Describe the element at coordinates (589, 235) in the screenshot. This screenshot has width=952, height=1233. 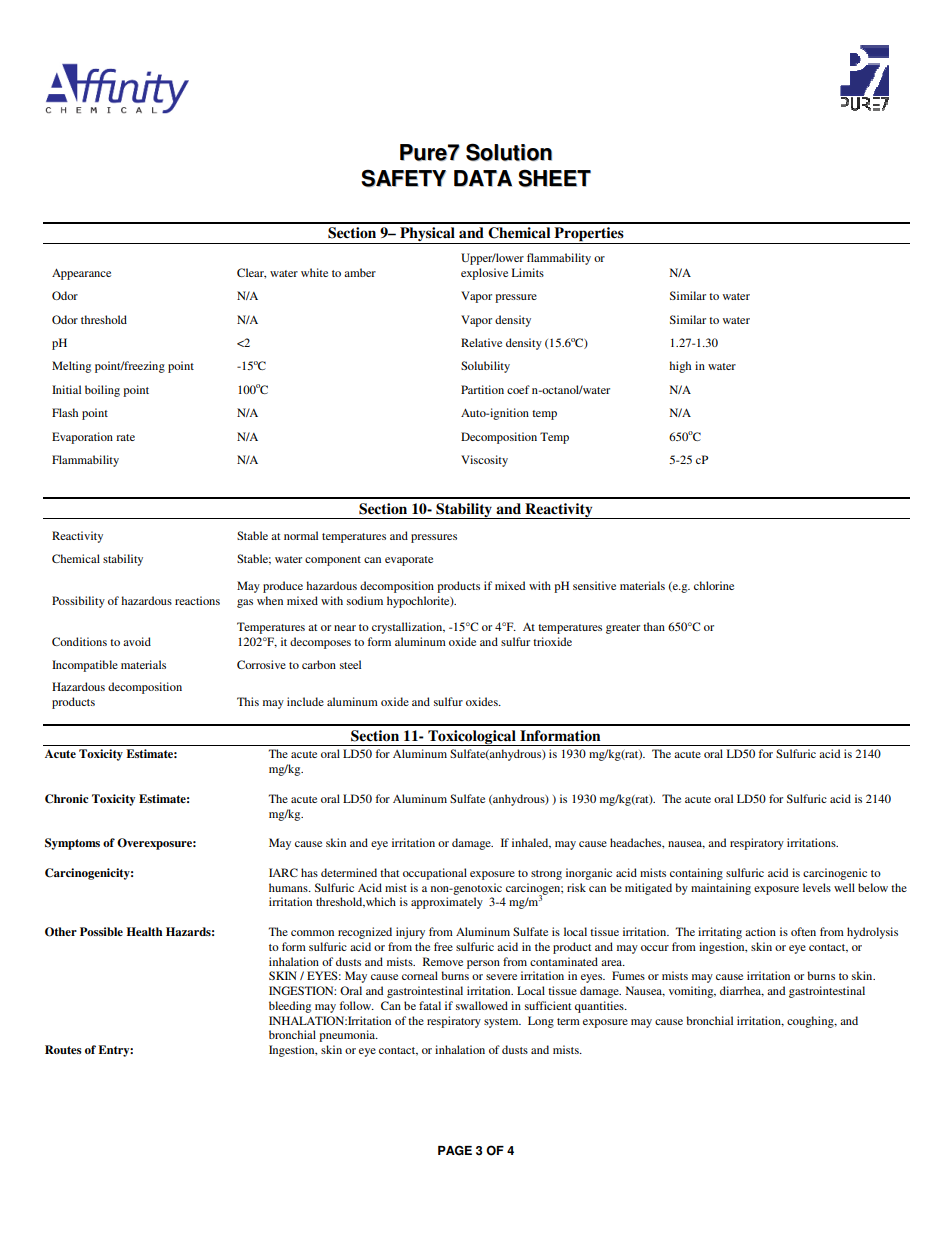
I see `Properties` at that location.
